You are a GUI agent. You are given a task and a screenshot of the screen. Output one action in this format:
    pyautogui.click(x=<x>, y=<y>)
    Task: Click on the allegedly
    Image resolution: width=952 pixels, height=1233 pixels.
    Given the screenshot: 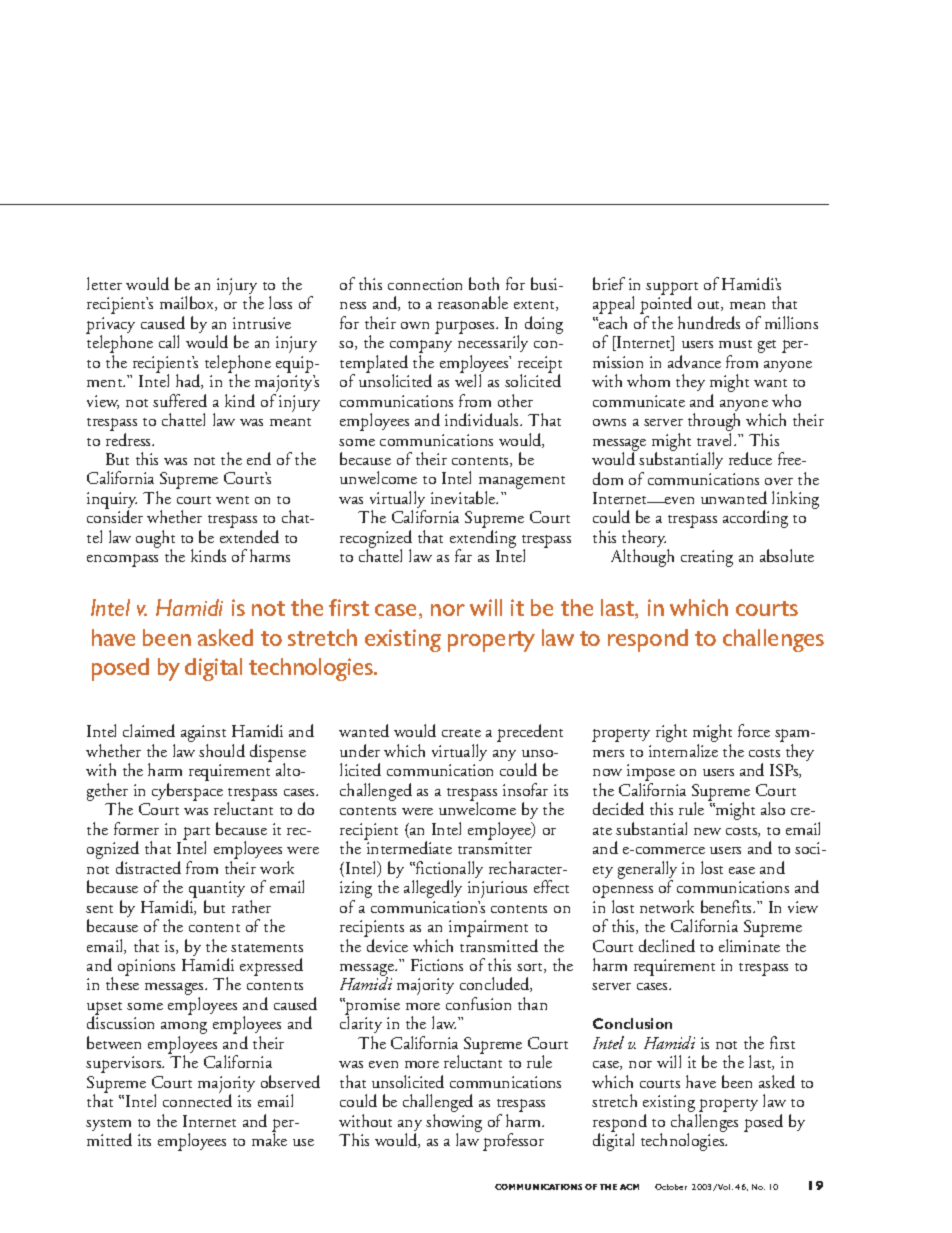 What is the action you would take?
    pyautogui.click(x=433, y=889)
